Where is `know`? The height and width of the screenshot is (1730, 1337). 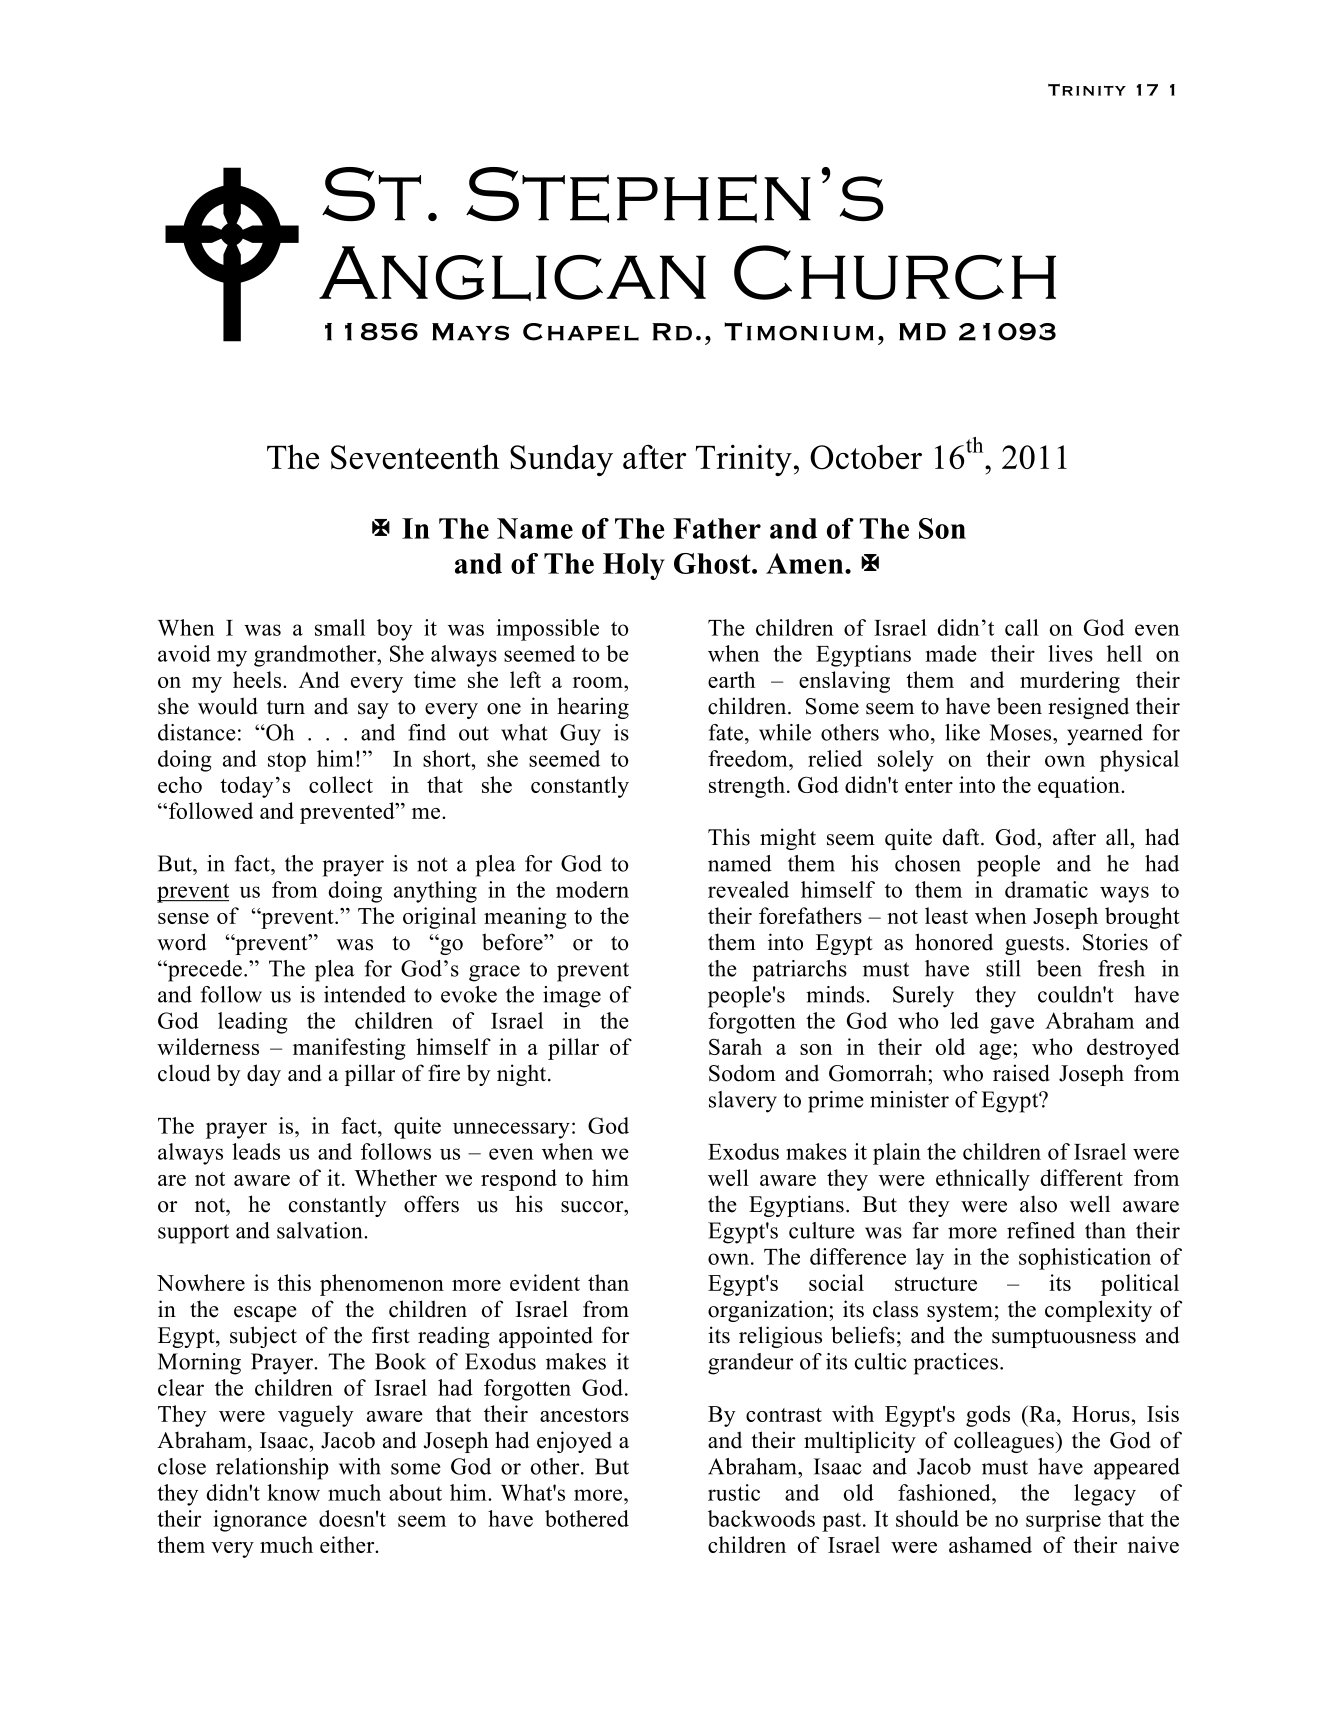
know is located at coordinates (293, 1492).
